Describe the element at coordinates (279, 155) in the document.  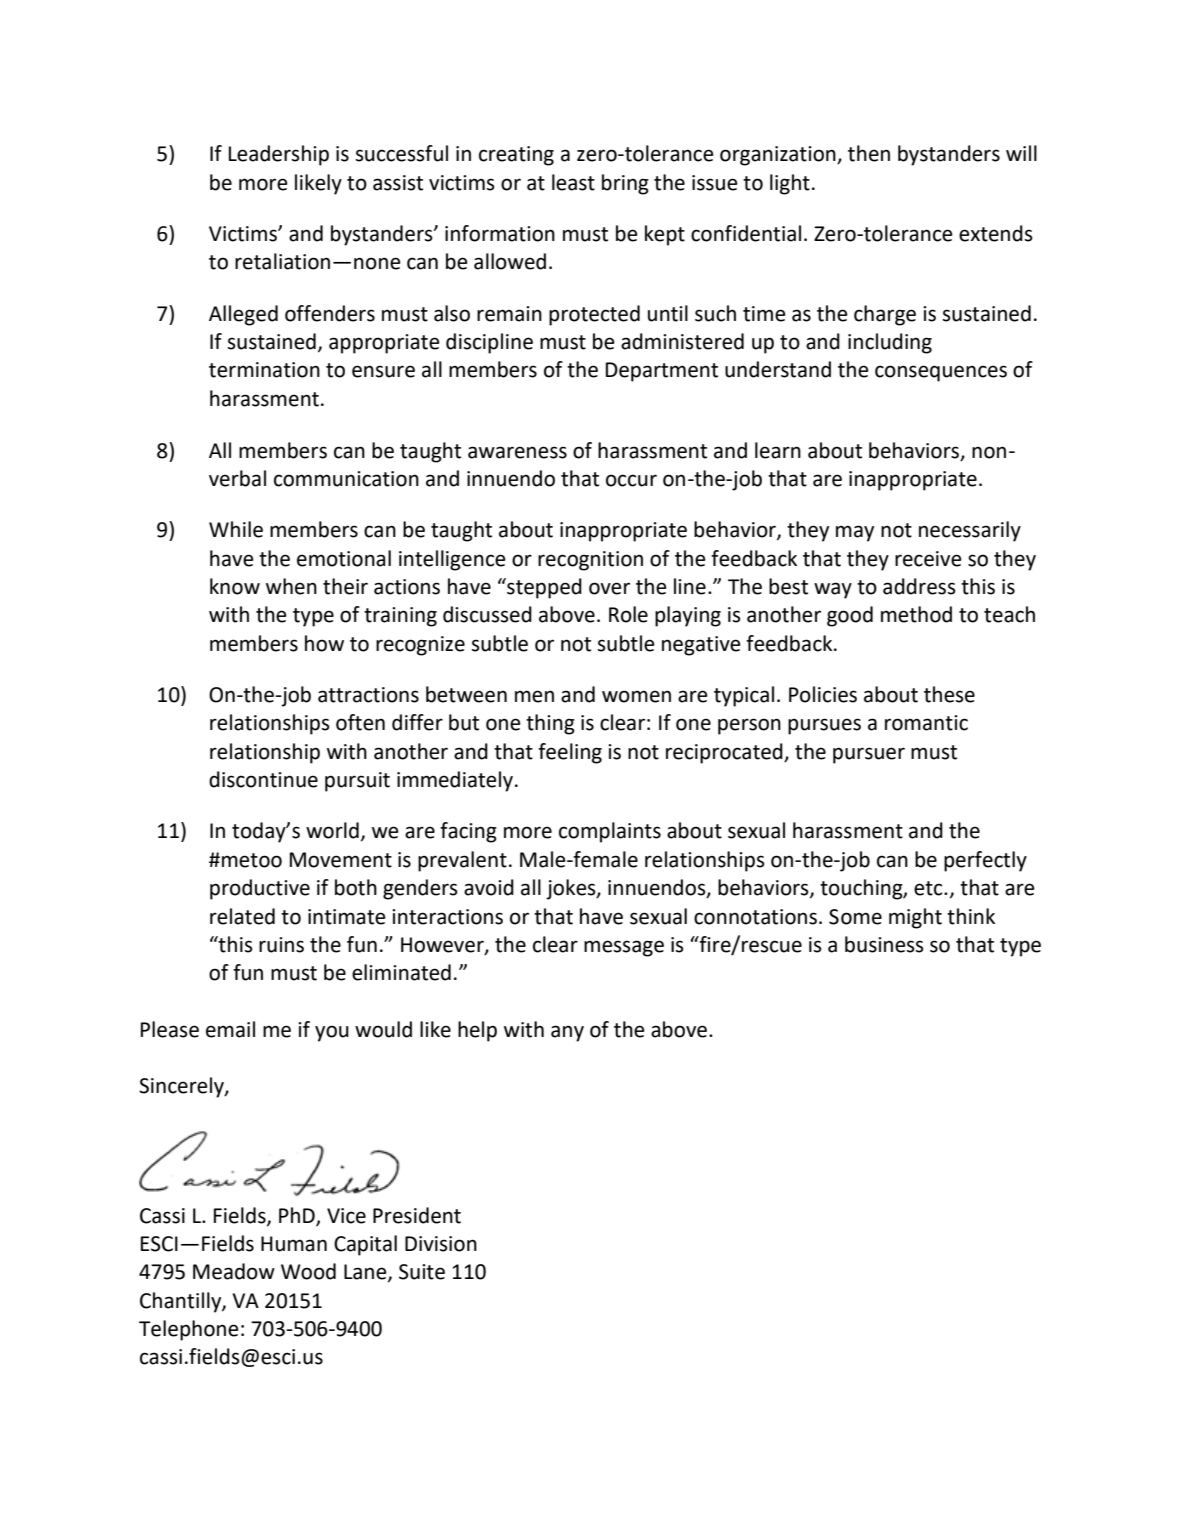
I see `Leadership` at that location.
